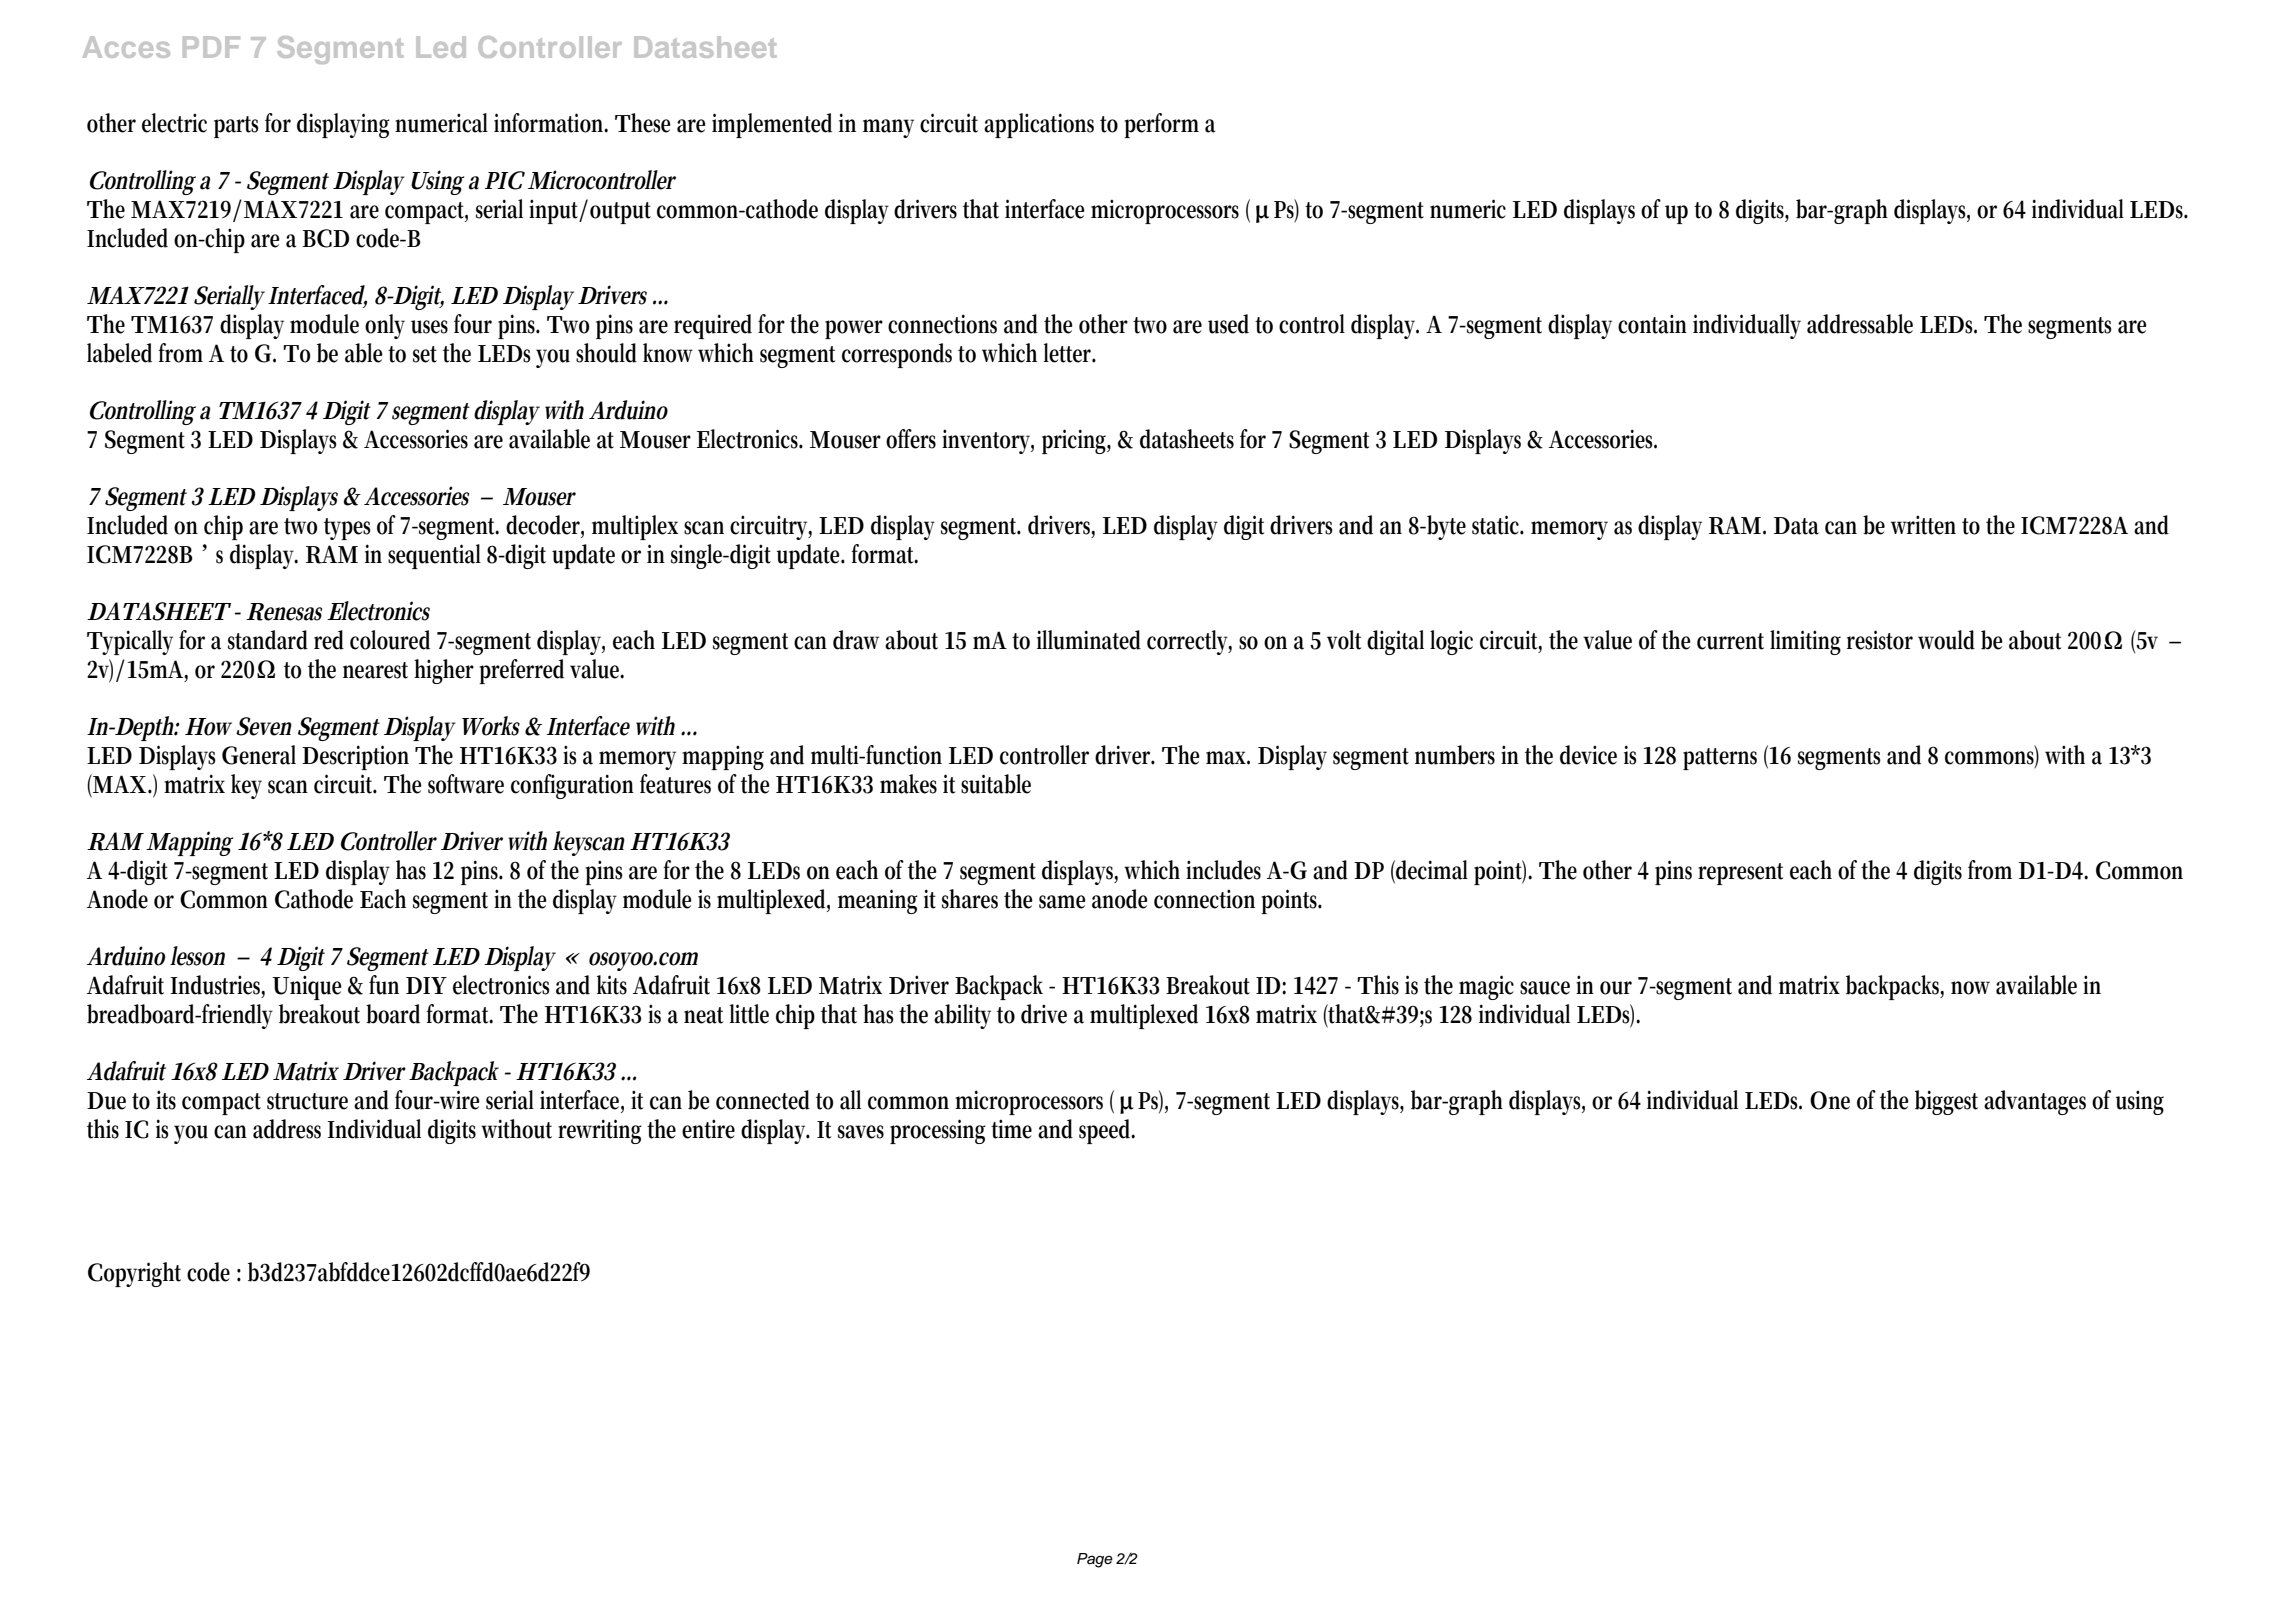  Describe the element at coordinates (1946, 1102) in the document. I see `biggest` at that location.
